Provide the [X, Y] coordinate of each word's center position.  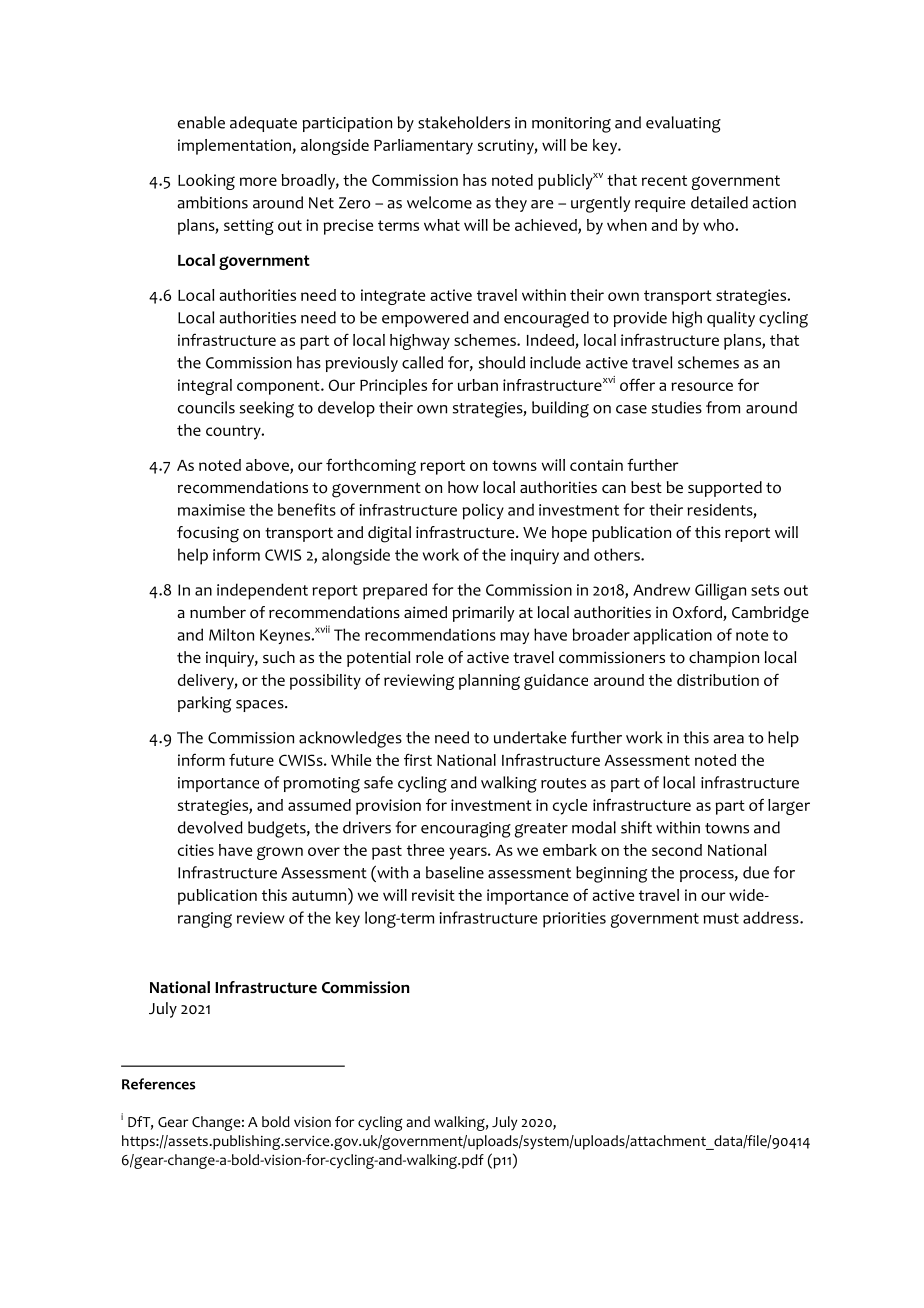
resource [702, 386]
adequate [263, 124]
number [218, 612]
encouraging [466, 830]
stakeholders [464, 122]
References [158, 1084]
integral [205, 387]
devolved [210, 827]
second [677, 850]
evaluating [683, 124]
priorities [574, 920]
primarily [483, 614]
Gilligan [720, 591]
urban [478, 385]
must [721, 918]
